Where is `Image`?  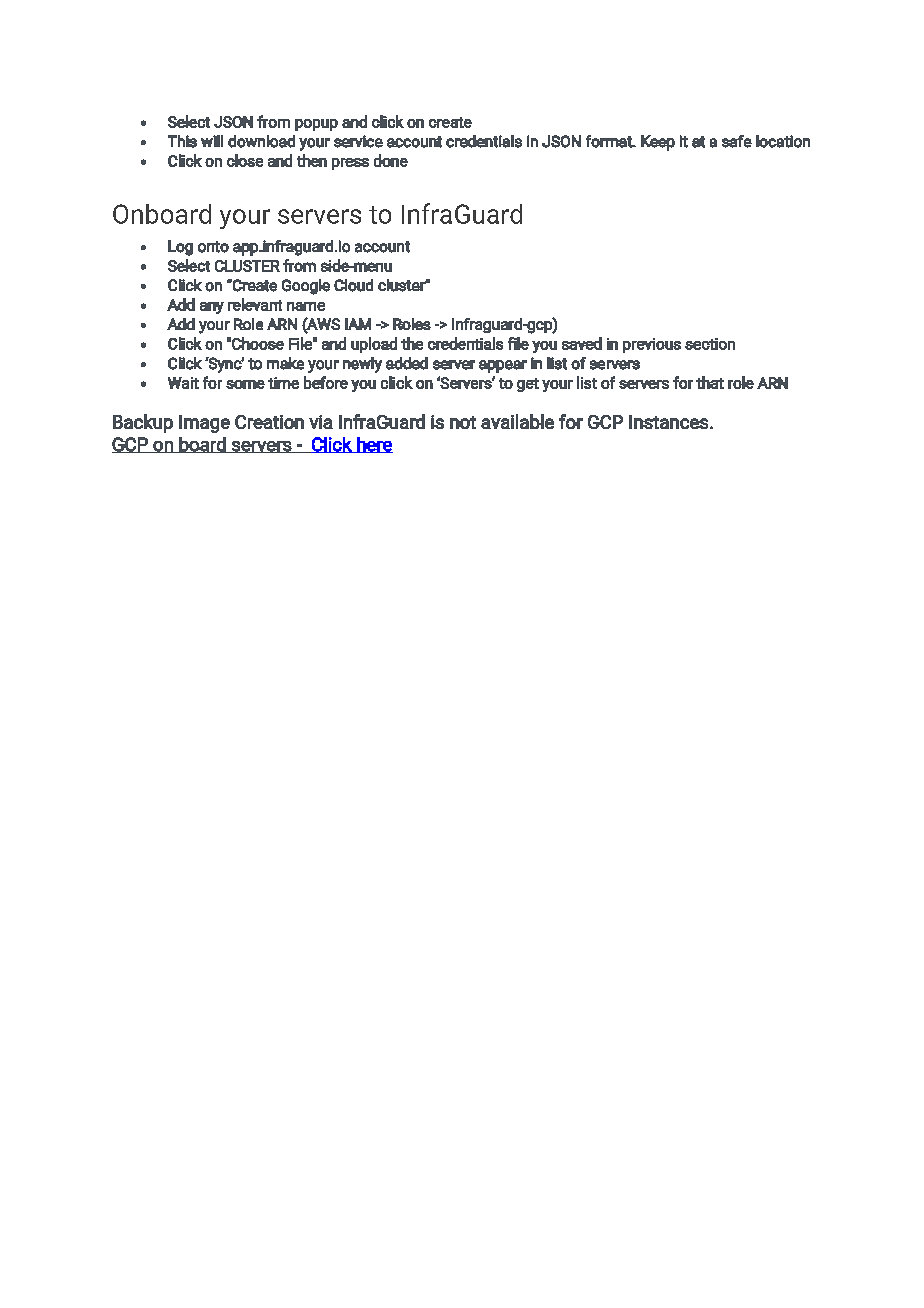 Image is located at coordinates (204, 424).
